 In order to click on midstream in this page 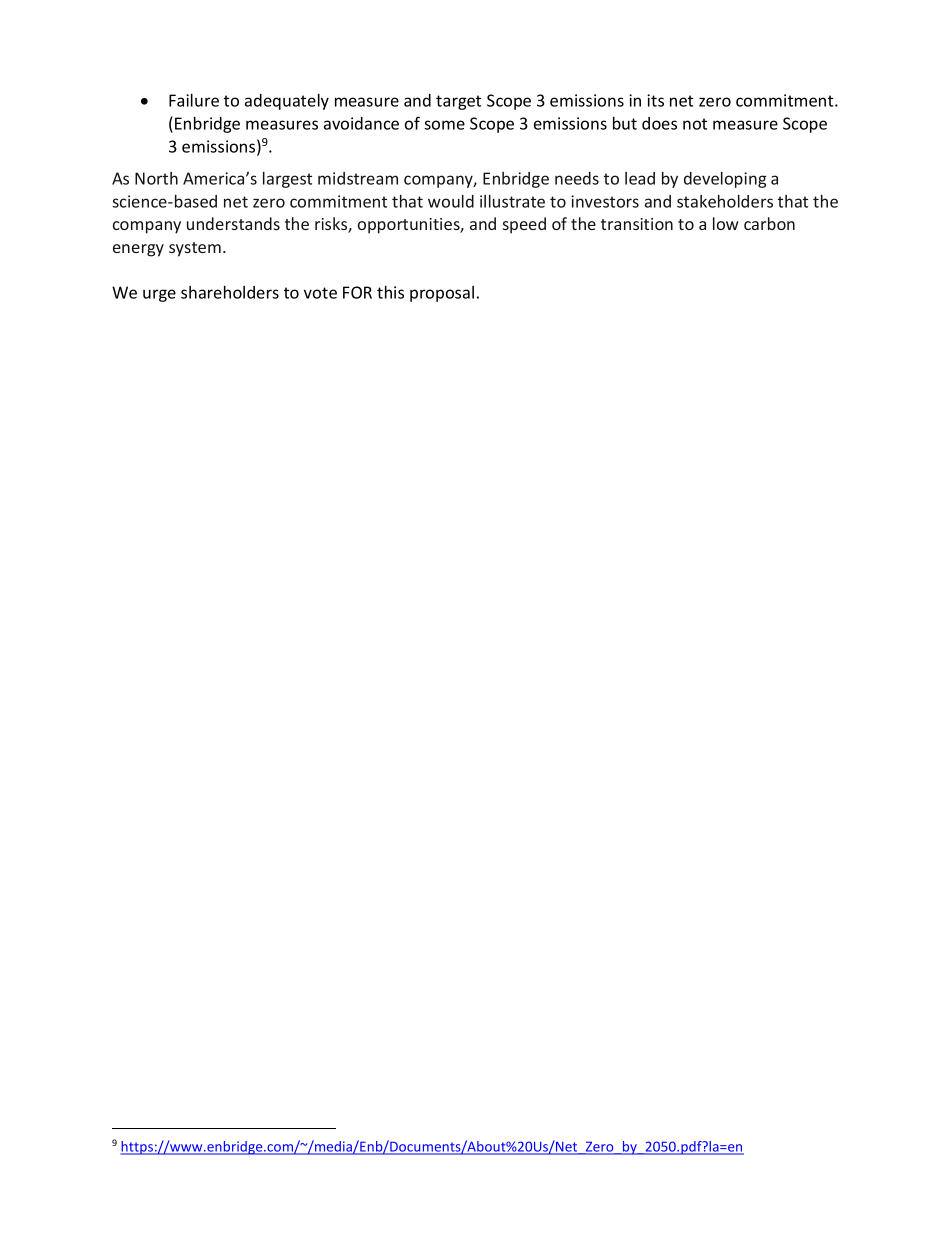, I will do `click(358, 178)`.
